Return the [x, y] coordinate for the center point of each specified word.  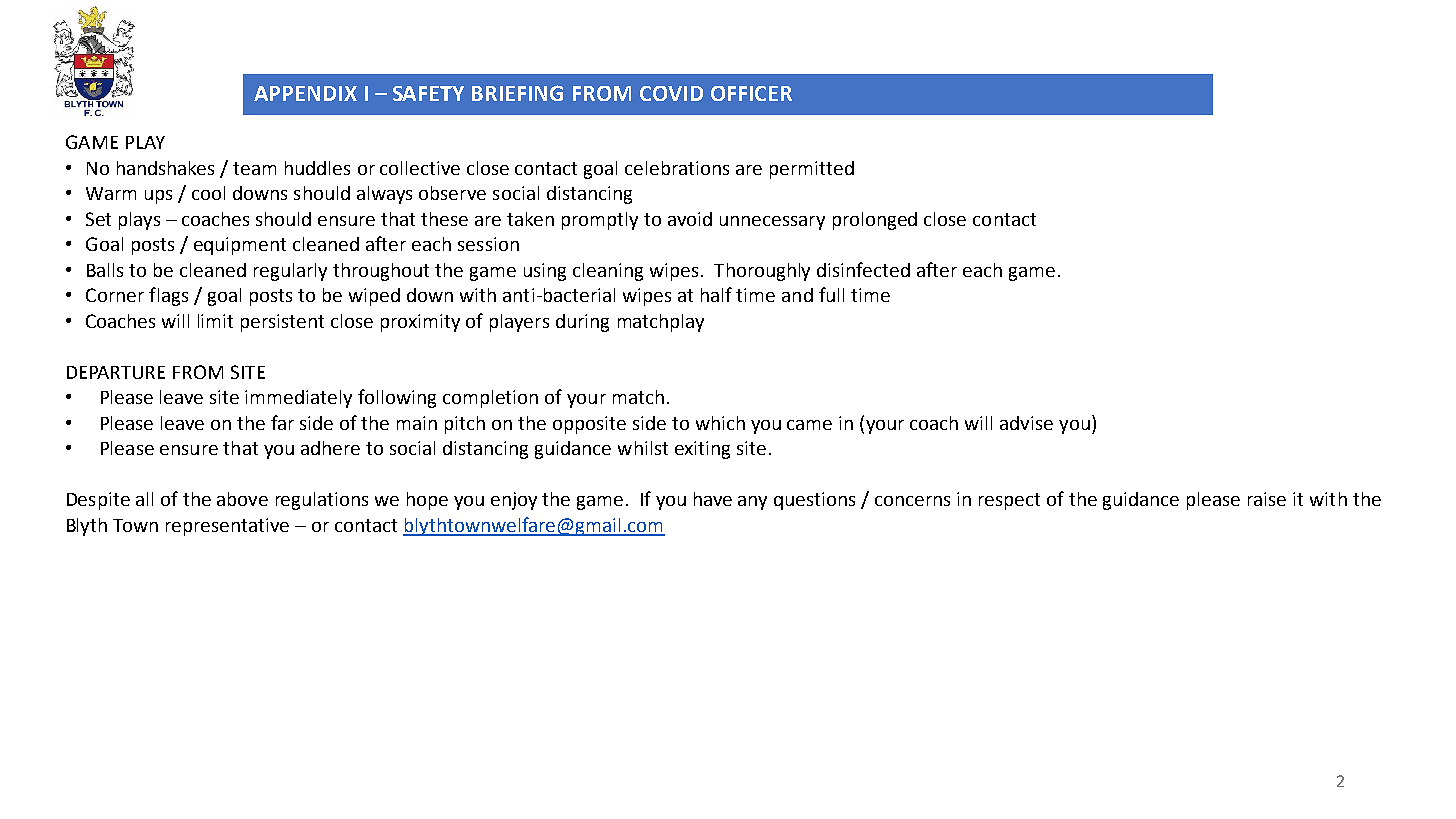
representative [227, 527]
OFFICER [751, 93]
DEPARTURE [116, 372]
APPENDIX [305, 93]
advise [1026, 423]
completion [490, 399]
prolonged [875, 221]
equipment [240, 246]
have [713, 499]
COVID [671, 93]
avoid [690, 219]
